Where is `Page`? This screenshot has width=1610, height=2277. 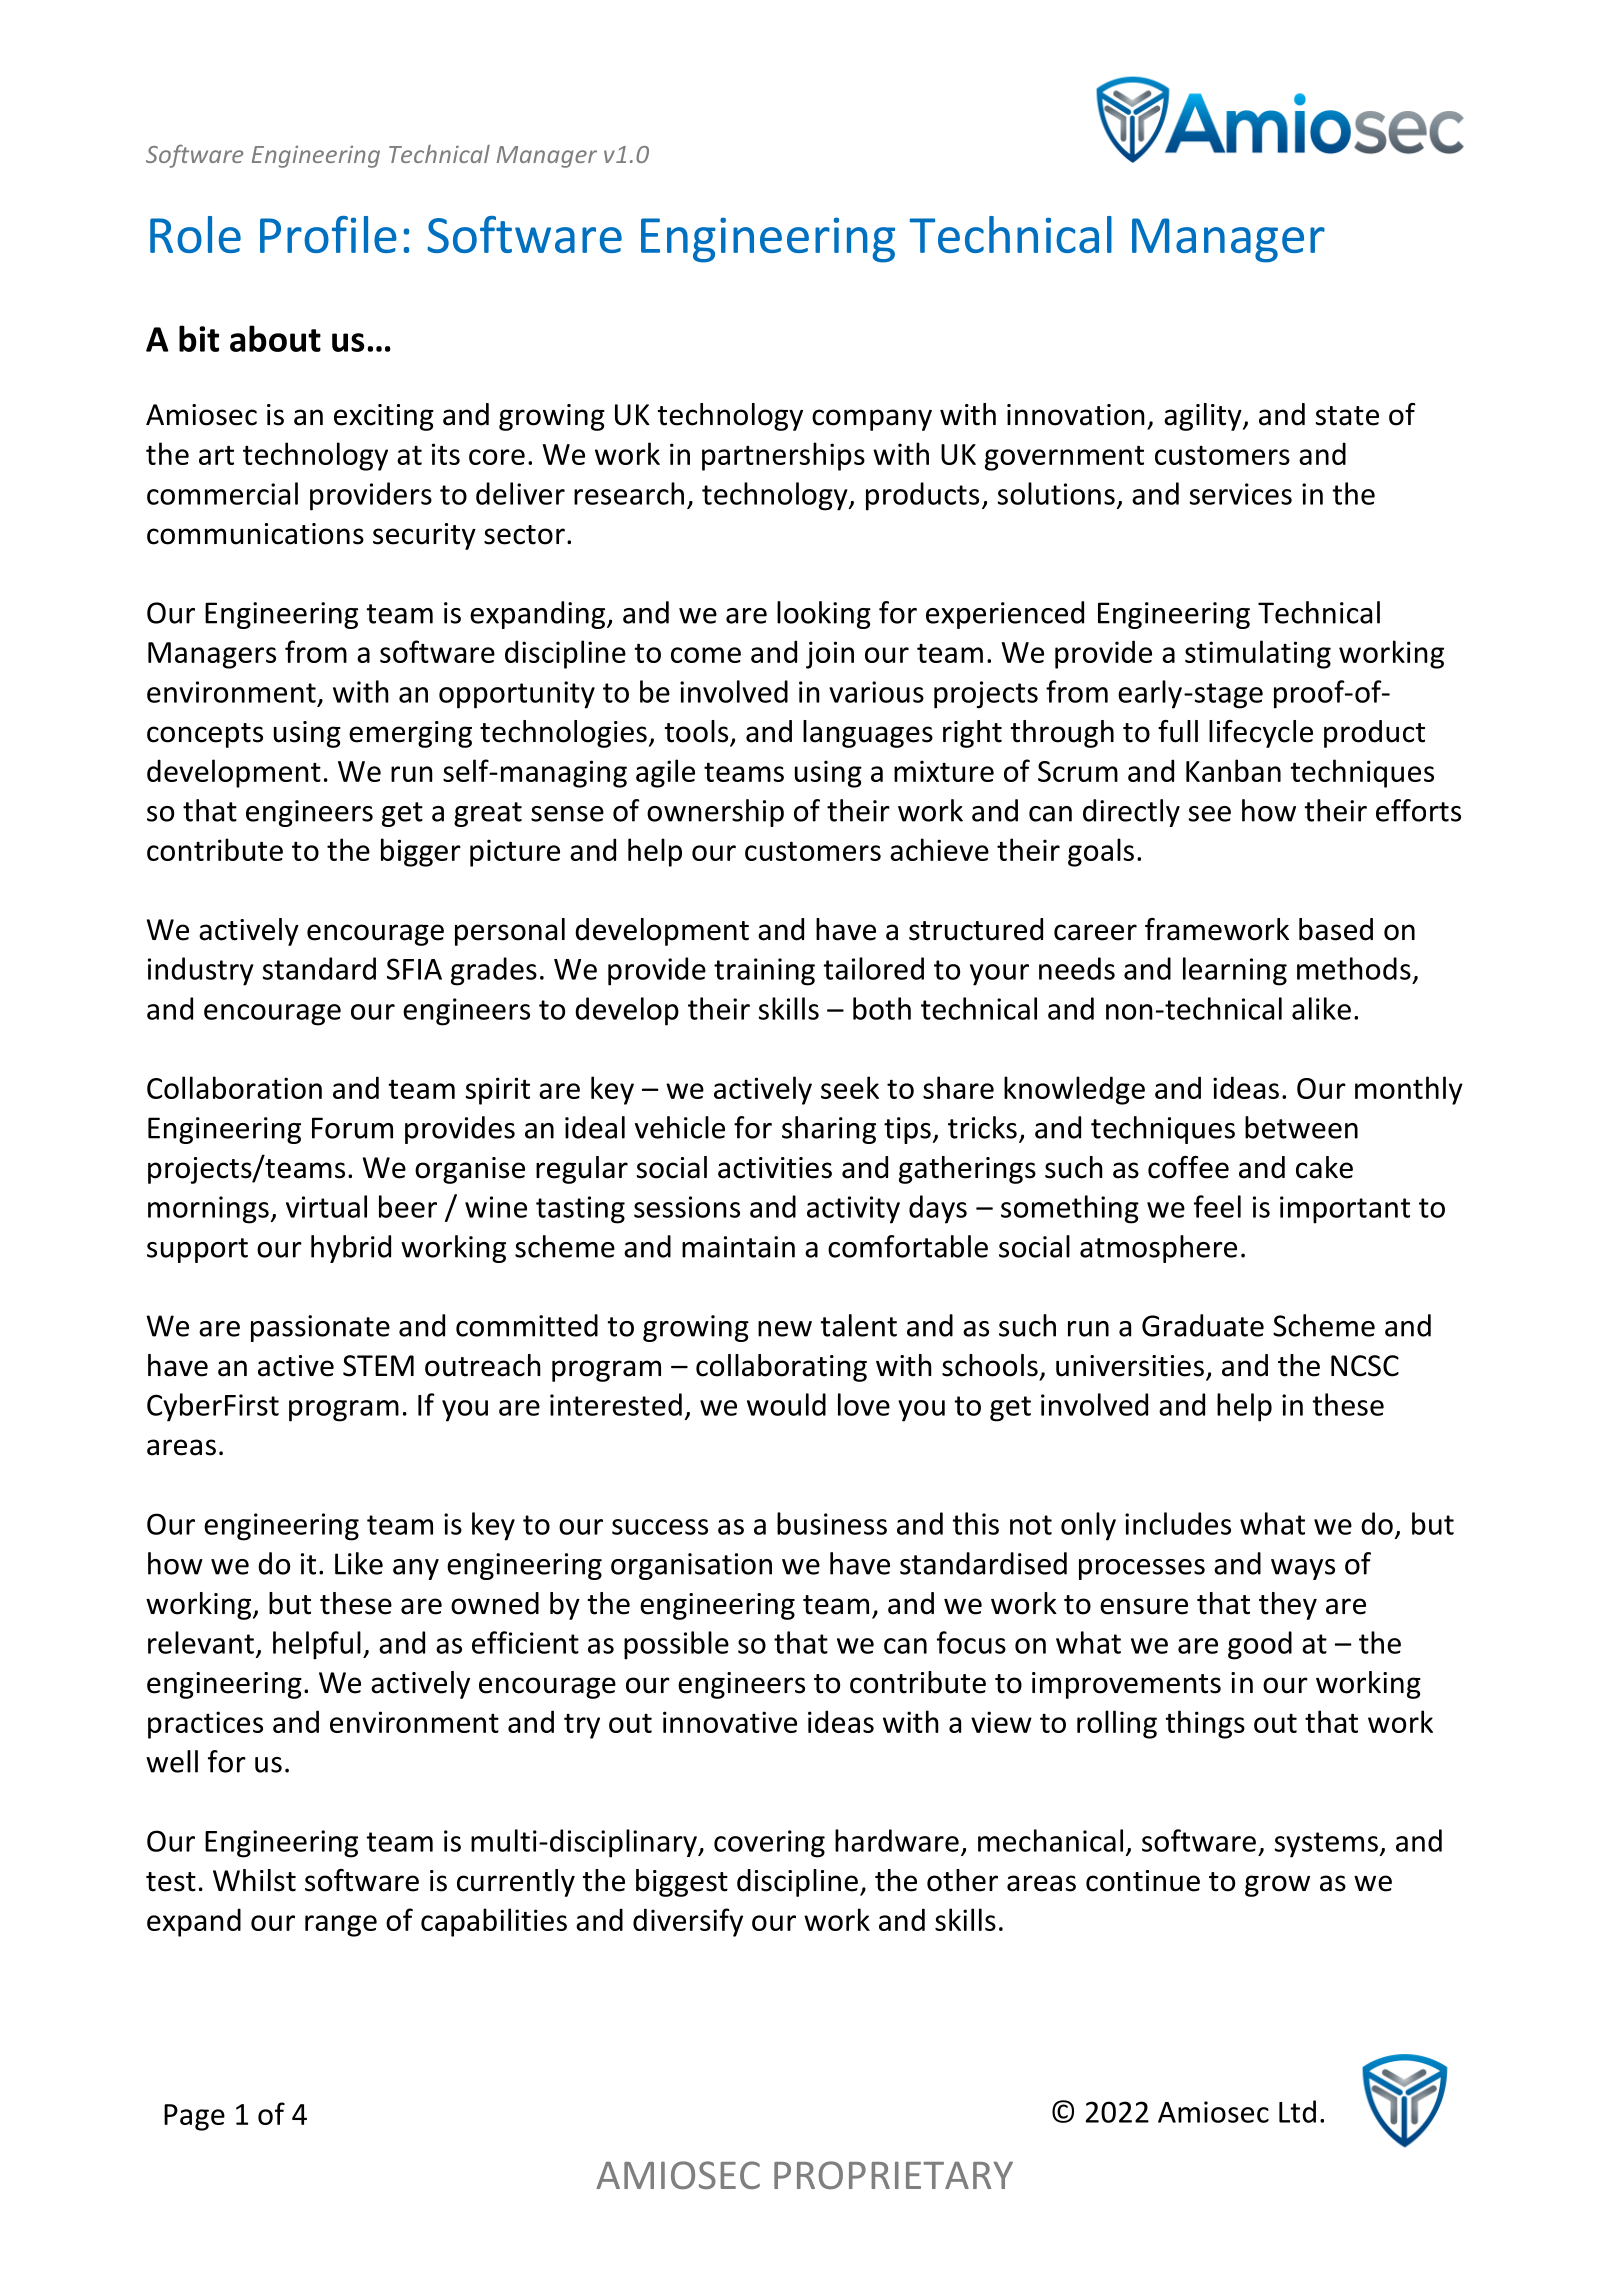 Page is located at coordinates (194, 2117).
